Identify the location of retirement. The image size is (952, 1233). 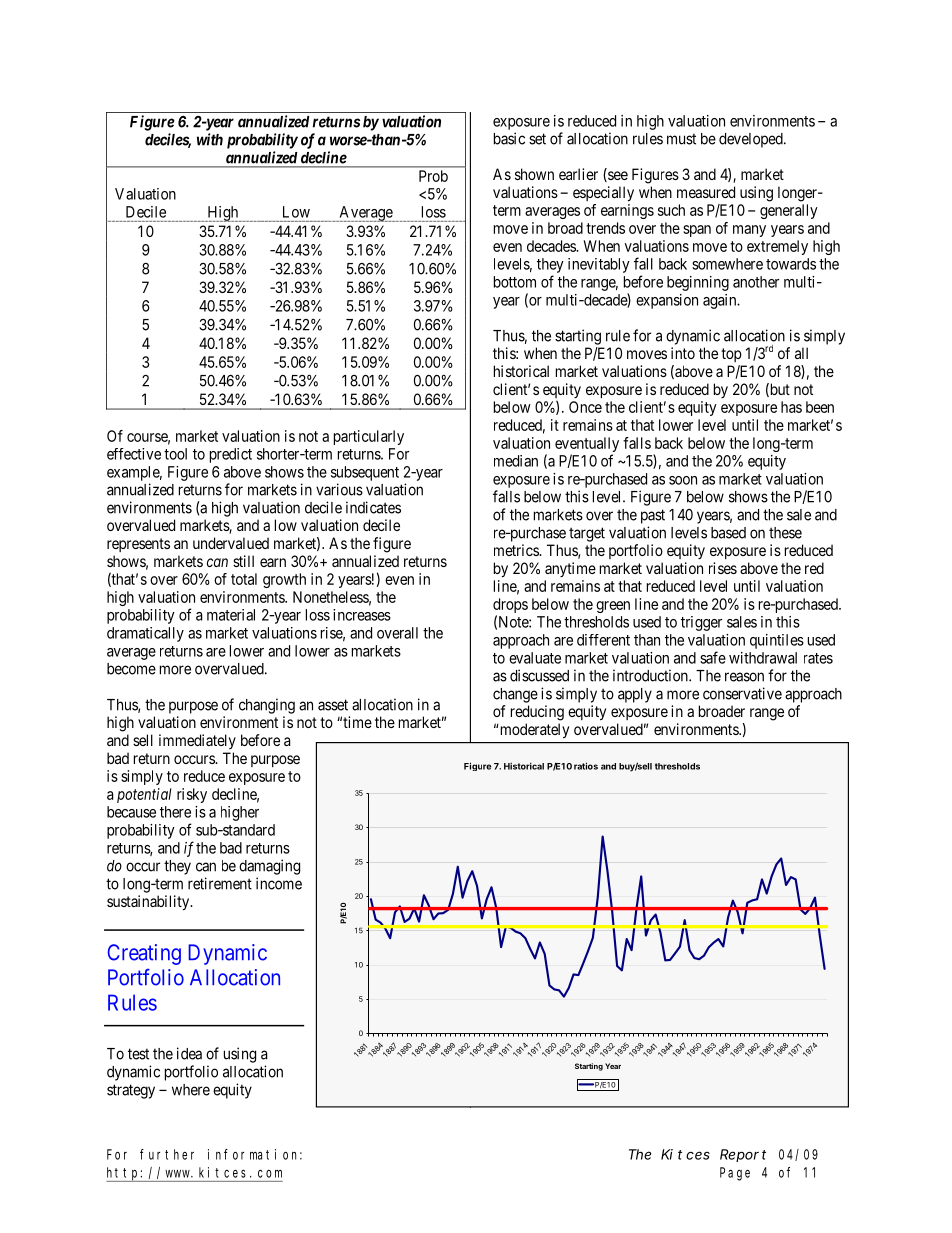
(220, 883).
